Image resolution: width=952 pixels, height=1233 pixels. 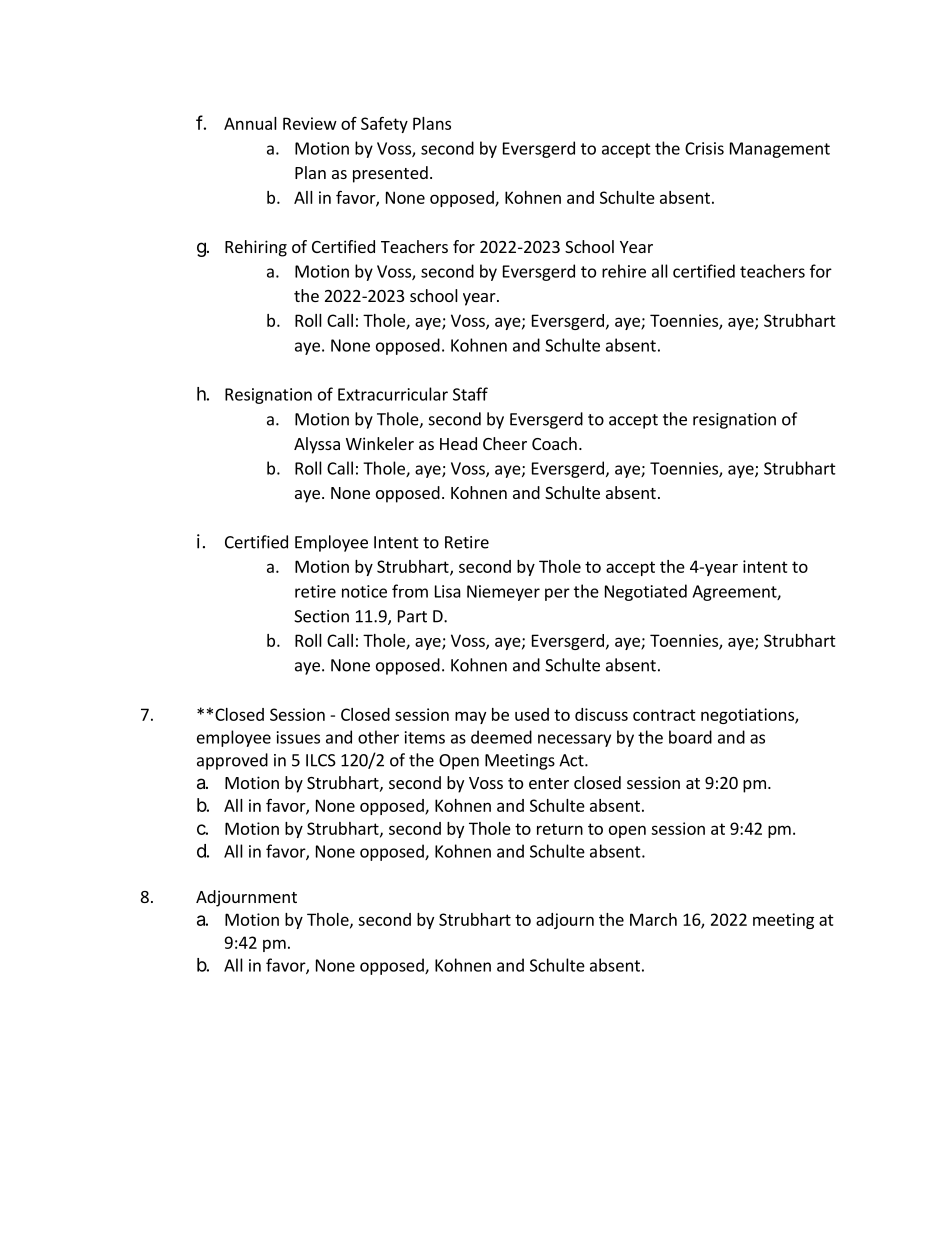 I want to click on presented, so click(x=390, y=174).
